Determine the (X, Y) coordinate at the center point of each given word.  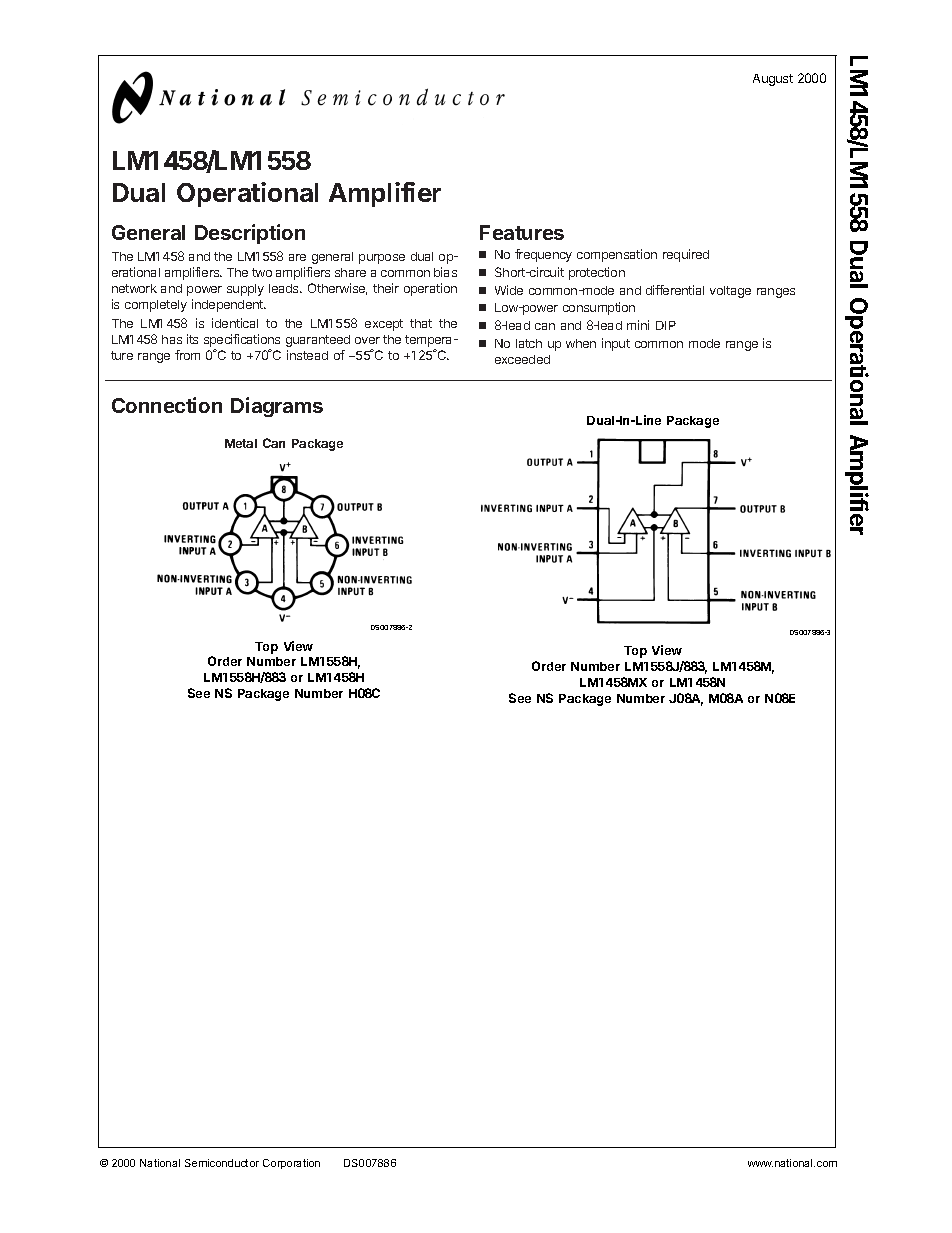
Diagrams (277, 407)
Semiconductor (222, 1163)
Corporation (291, 1164)
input (616, 344)
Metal (241, 443)
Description (250, 234)
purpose (382, 259)
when (581, 343)
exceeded (522, 359)
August (773, 80)
